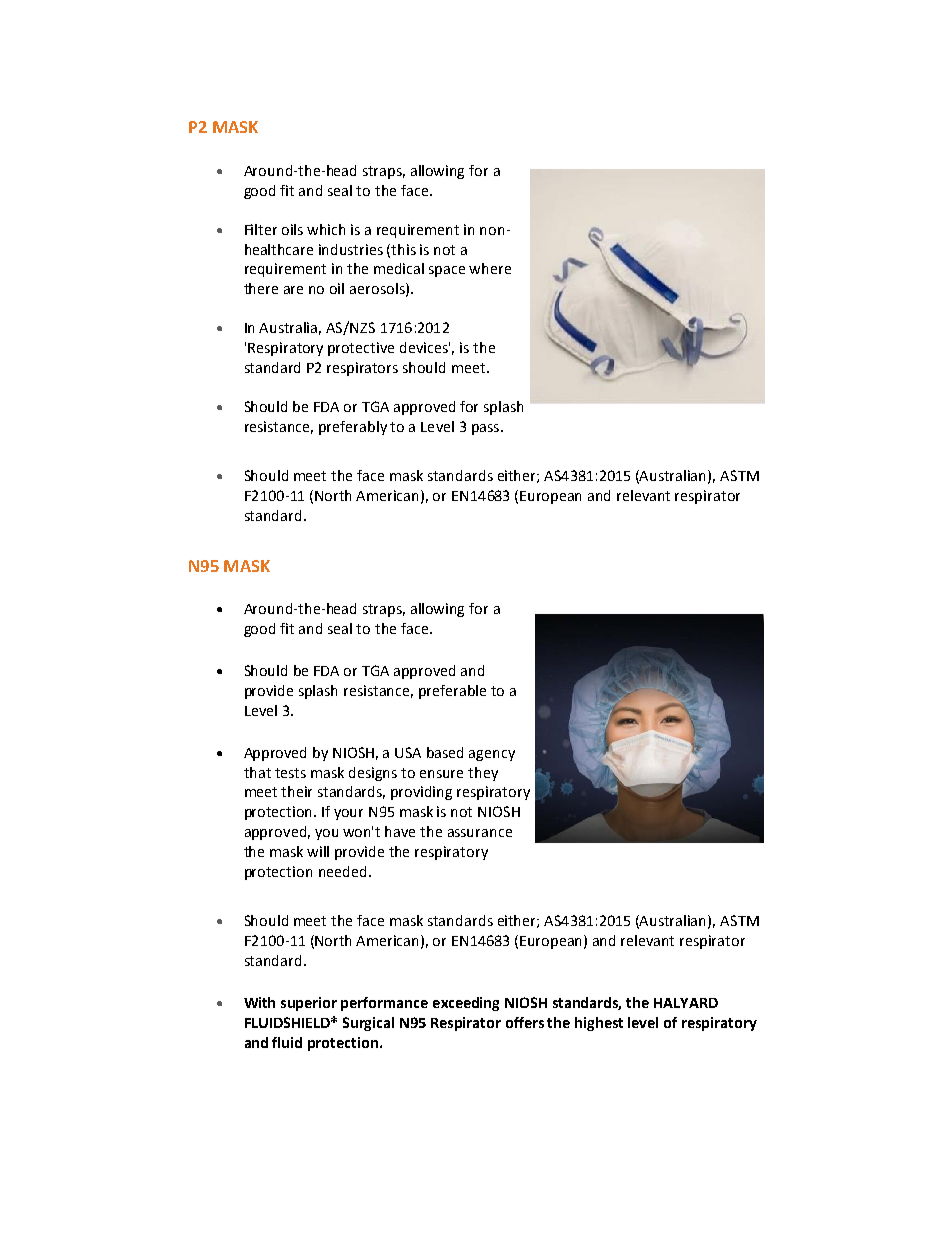  Describe the element at coordinates (452, 692) in the page. I see `preferable` at that location.
